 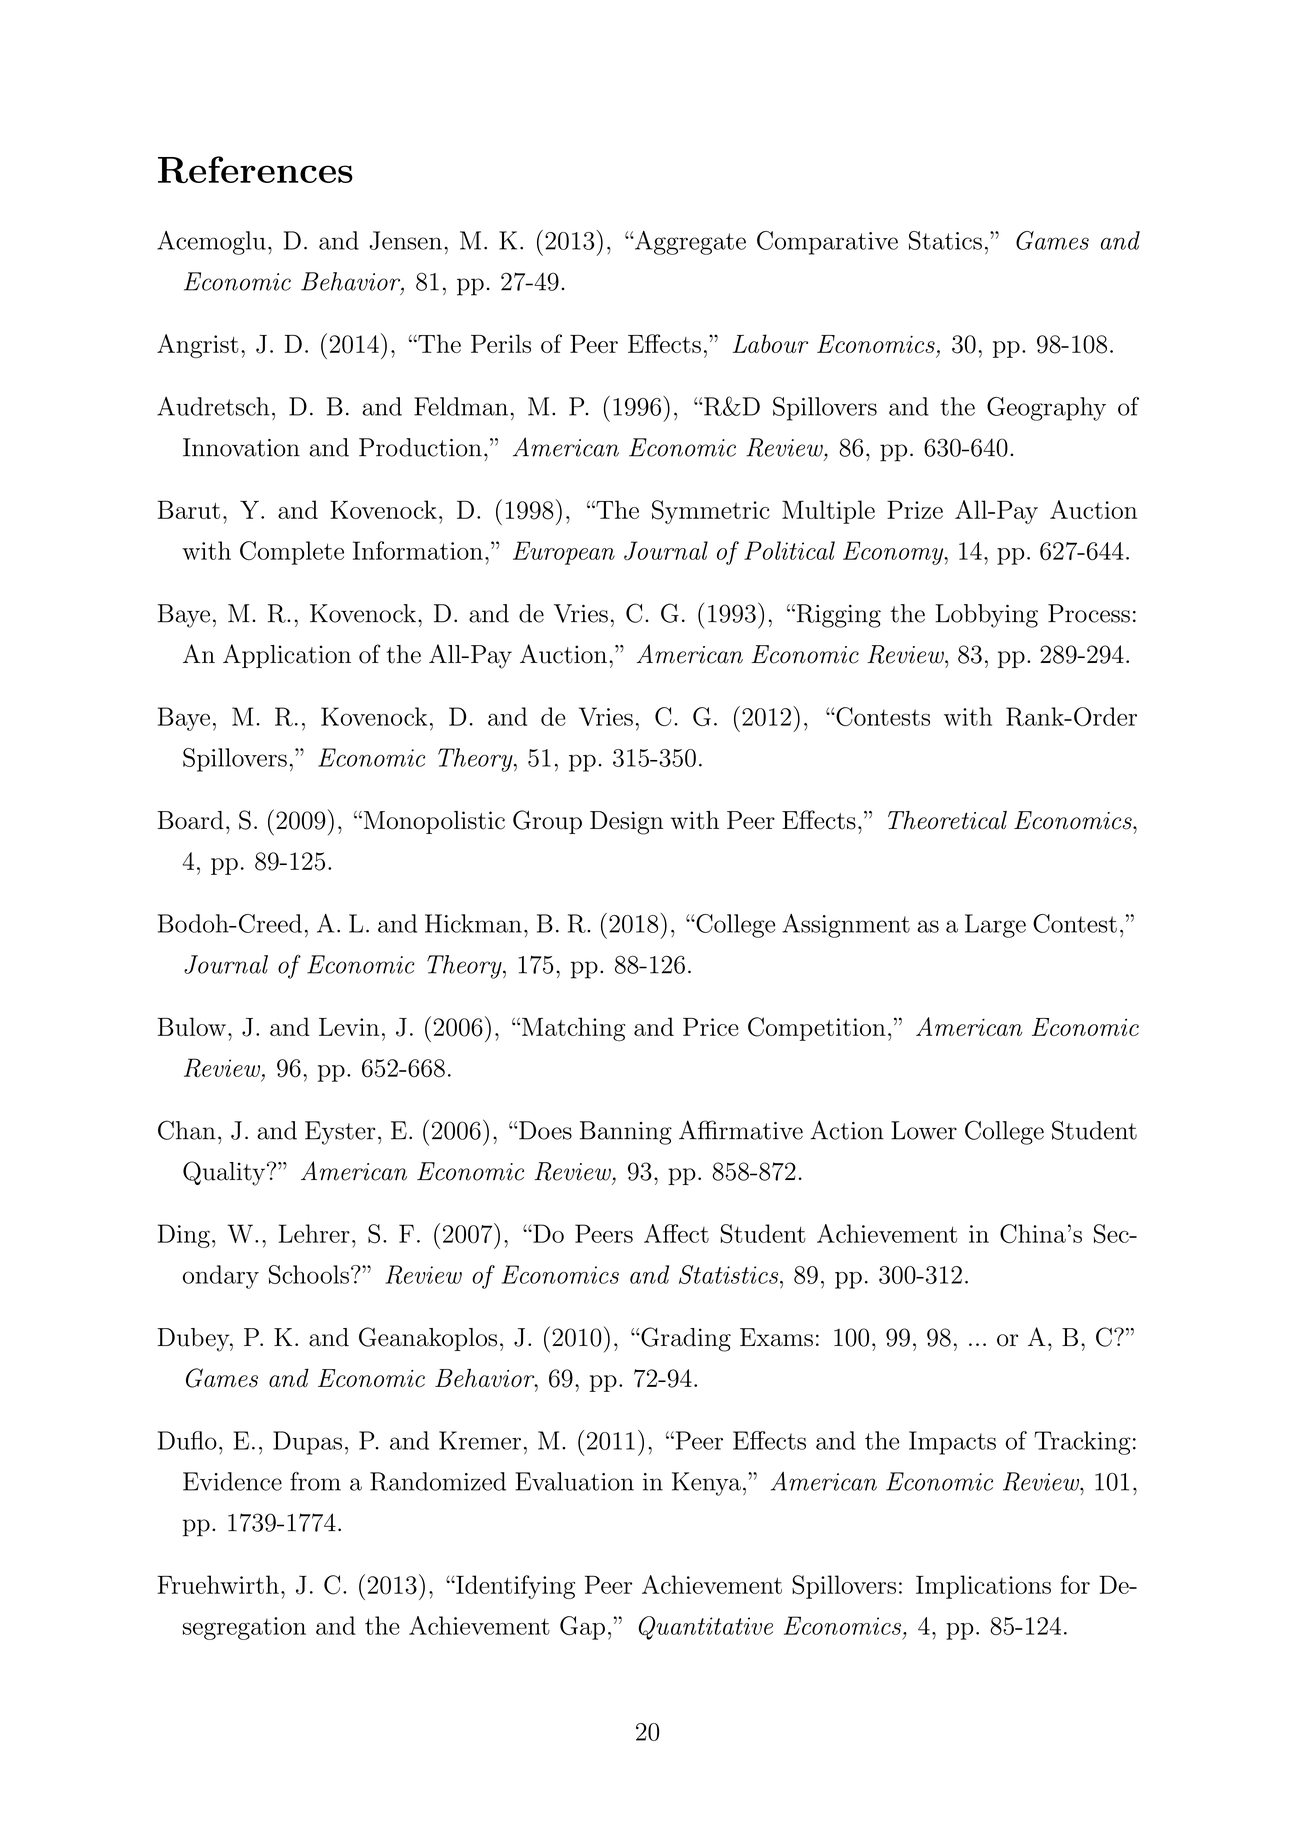 I want to click on Application, so click(x=287, y=656).
